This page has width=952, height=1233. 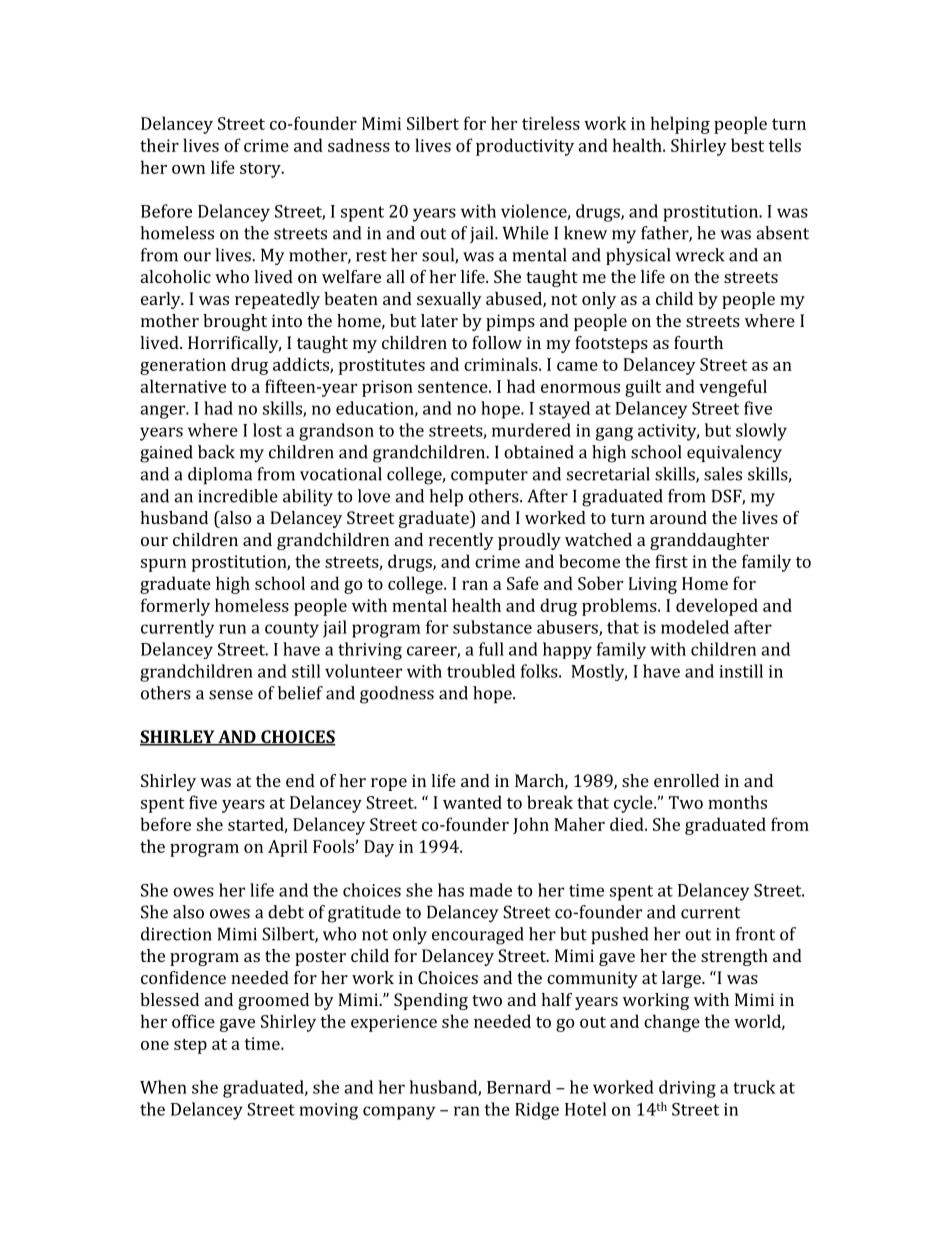 I want to click on productivity, so click(x=525, y=147).
